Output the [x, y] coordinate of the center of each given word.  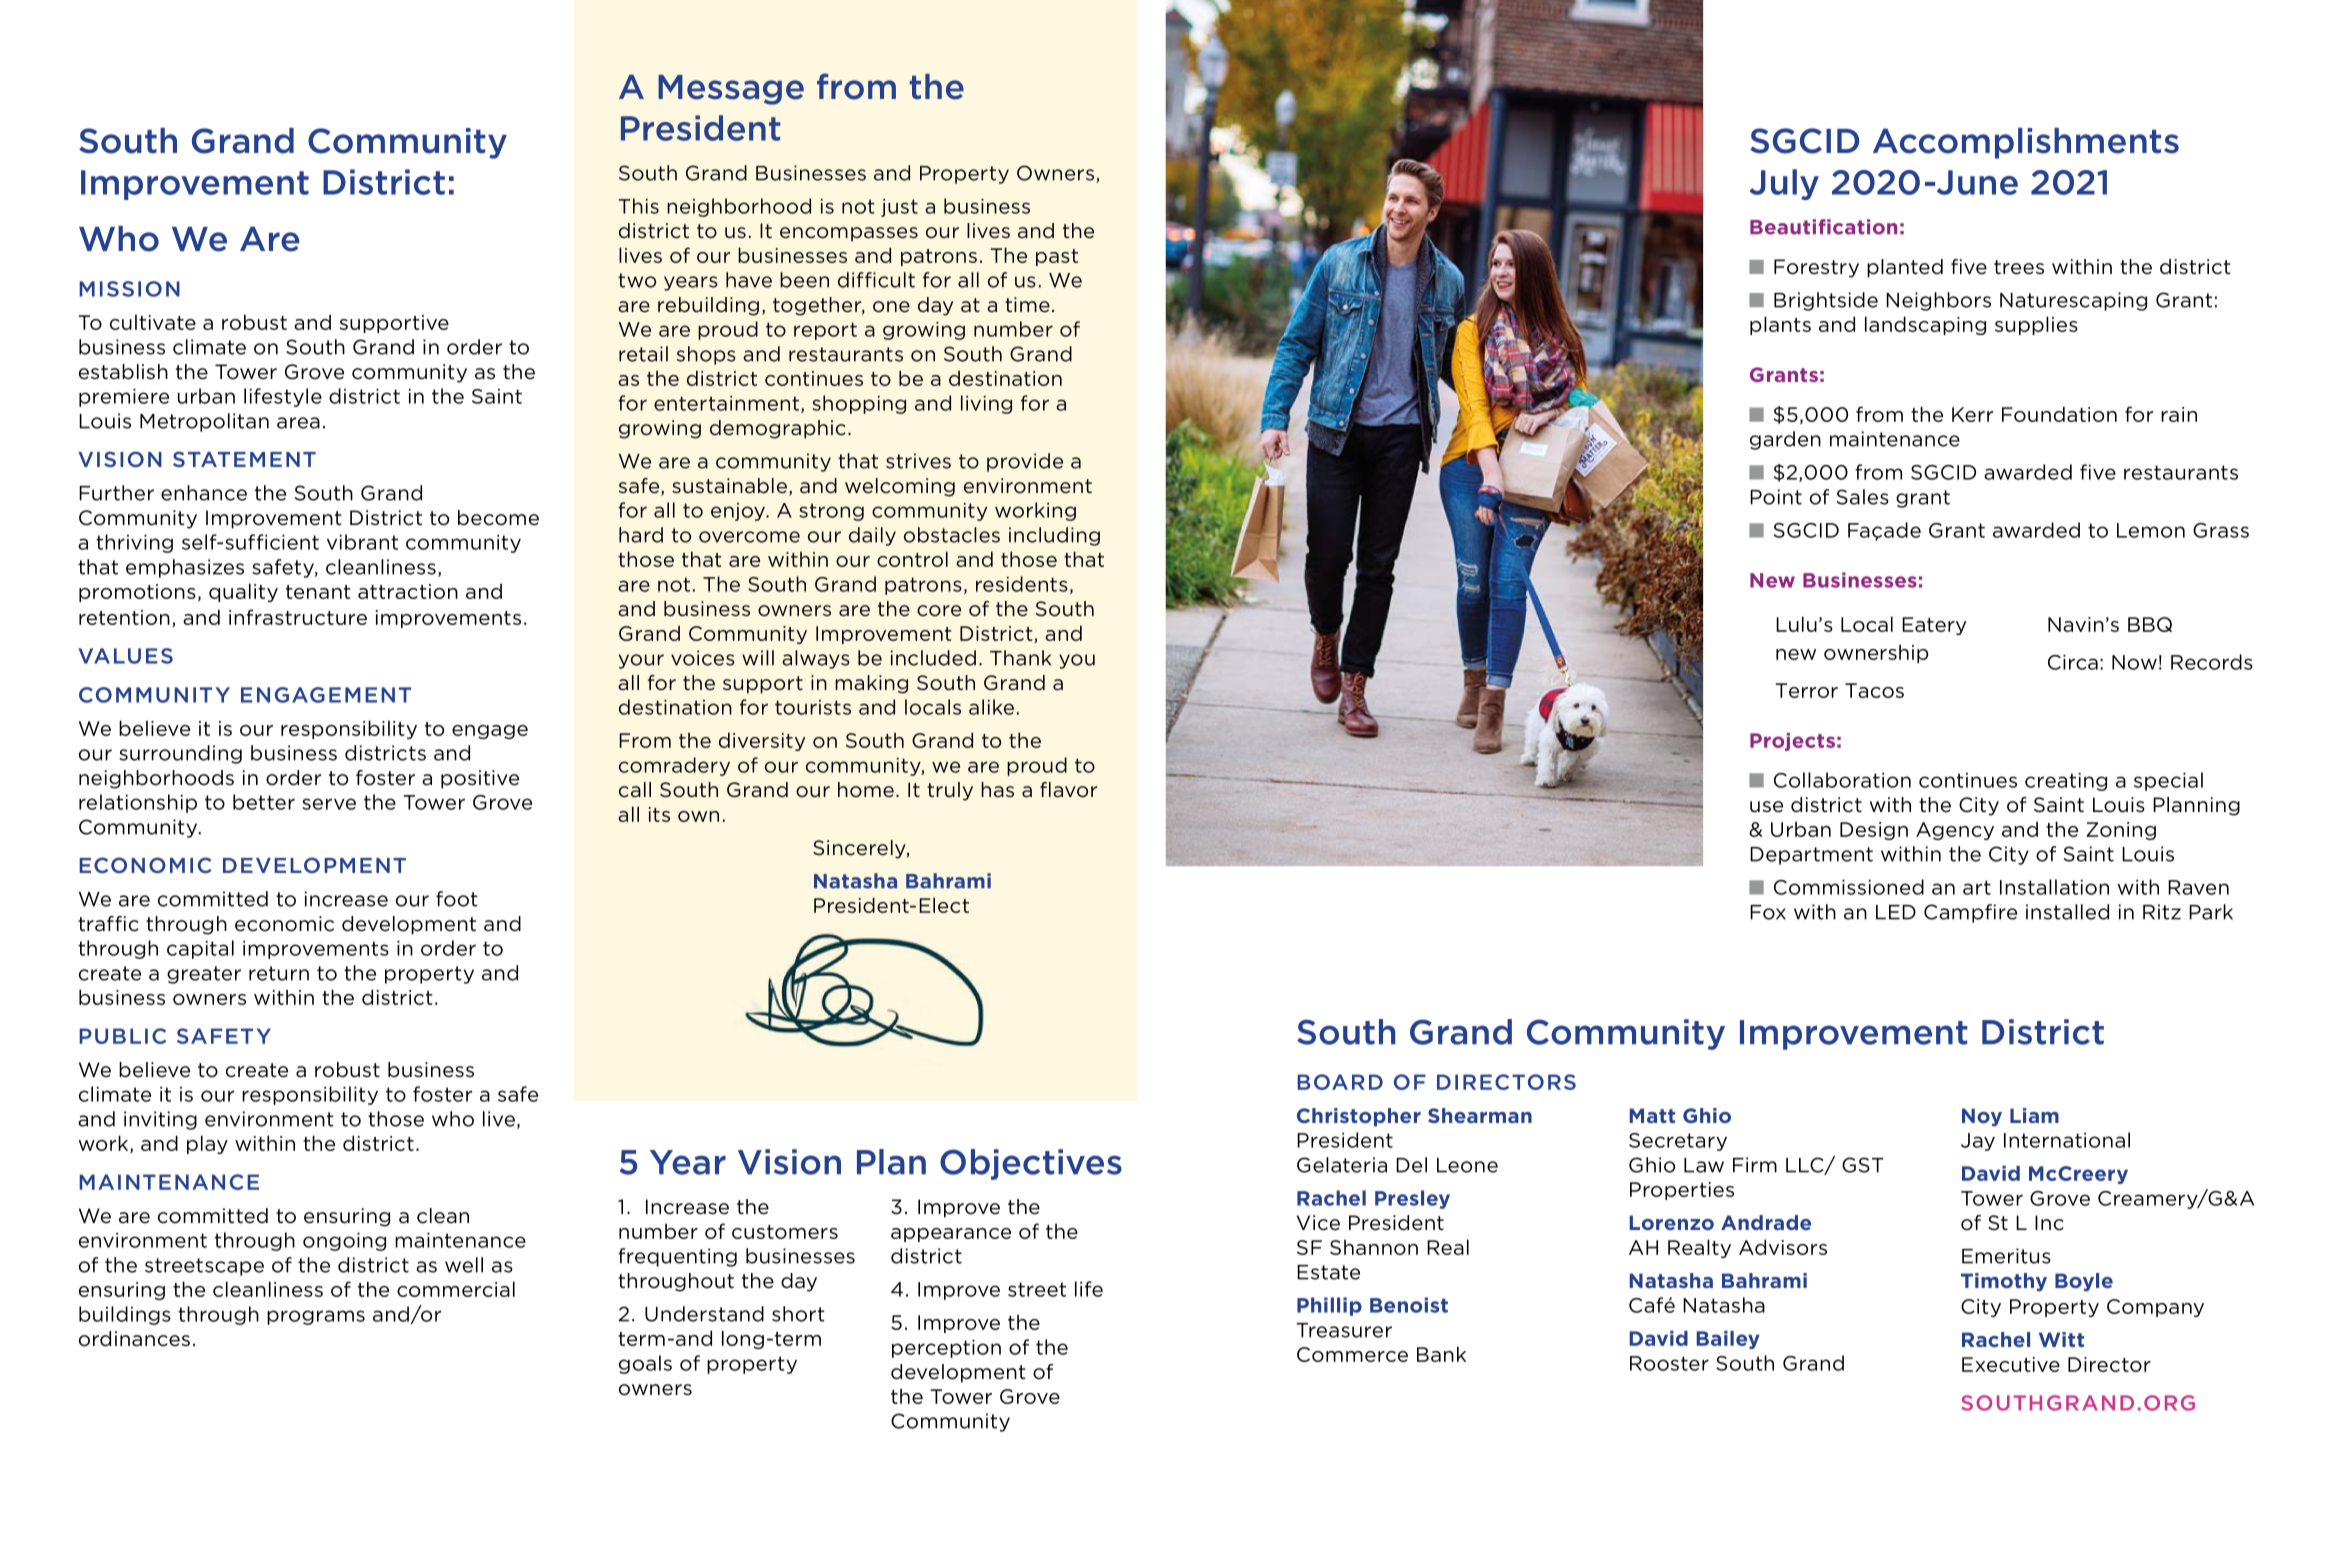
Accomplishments [2026, 143]
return [279, 973]
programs [316, 1317]
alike [991, 707]
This [638, 206]
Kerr [1972, 414]
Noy [1982, 1117]
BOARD [1340, 1082]
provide [1025, 462]
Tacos [1874, 690]
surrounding [180, 754]
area [298, 423]
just [899, 208]
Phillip [1329, 1306]
